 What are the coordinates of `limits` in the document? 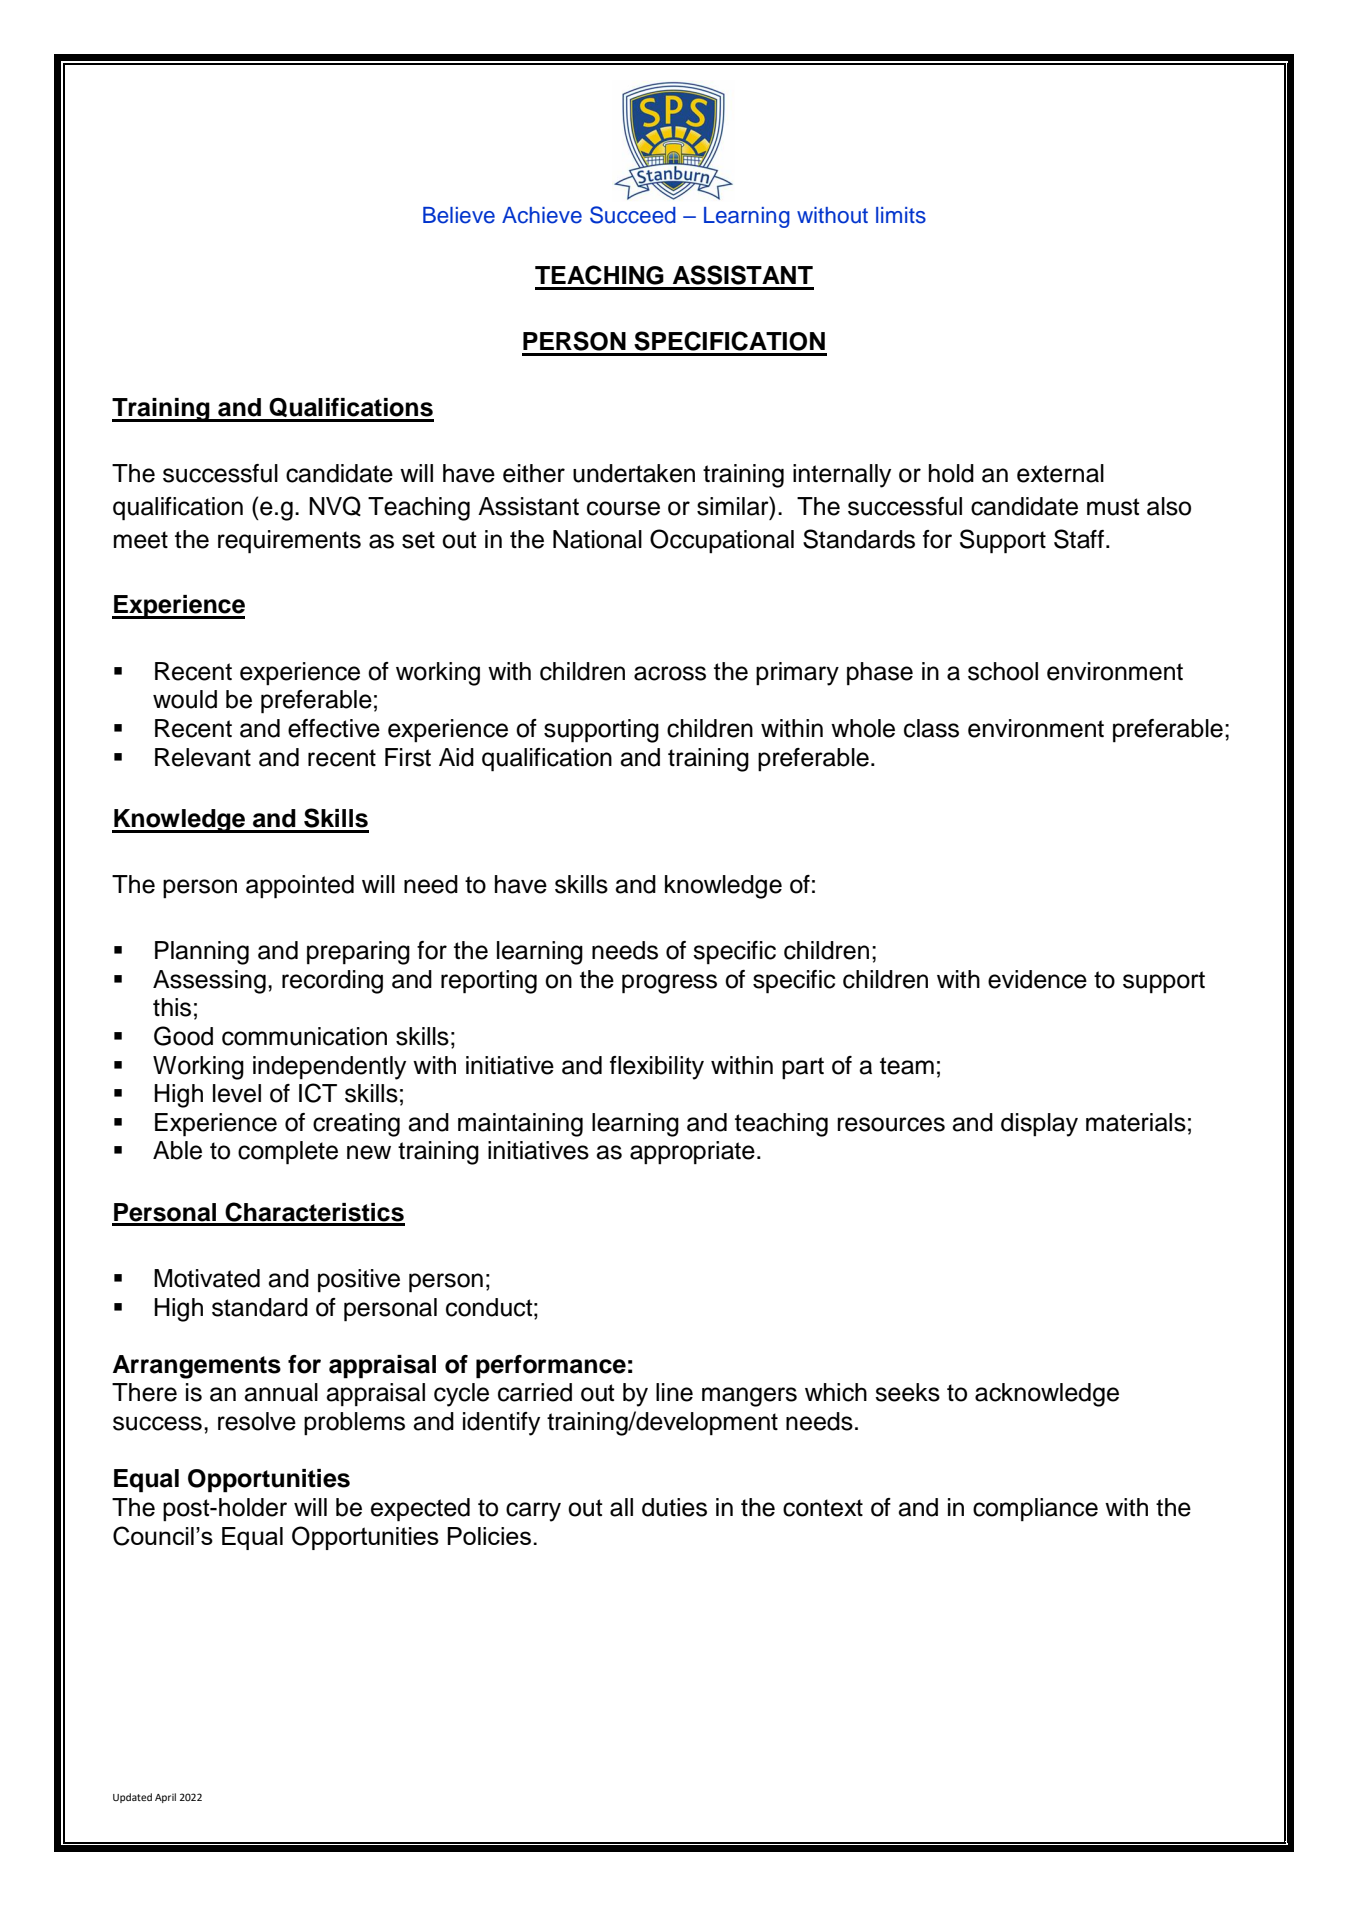 It's located at (901, 215).
